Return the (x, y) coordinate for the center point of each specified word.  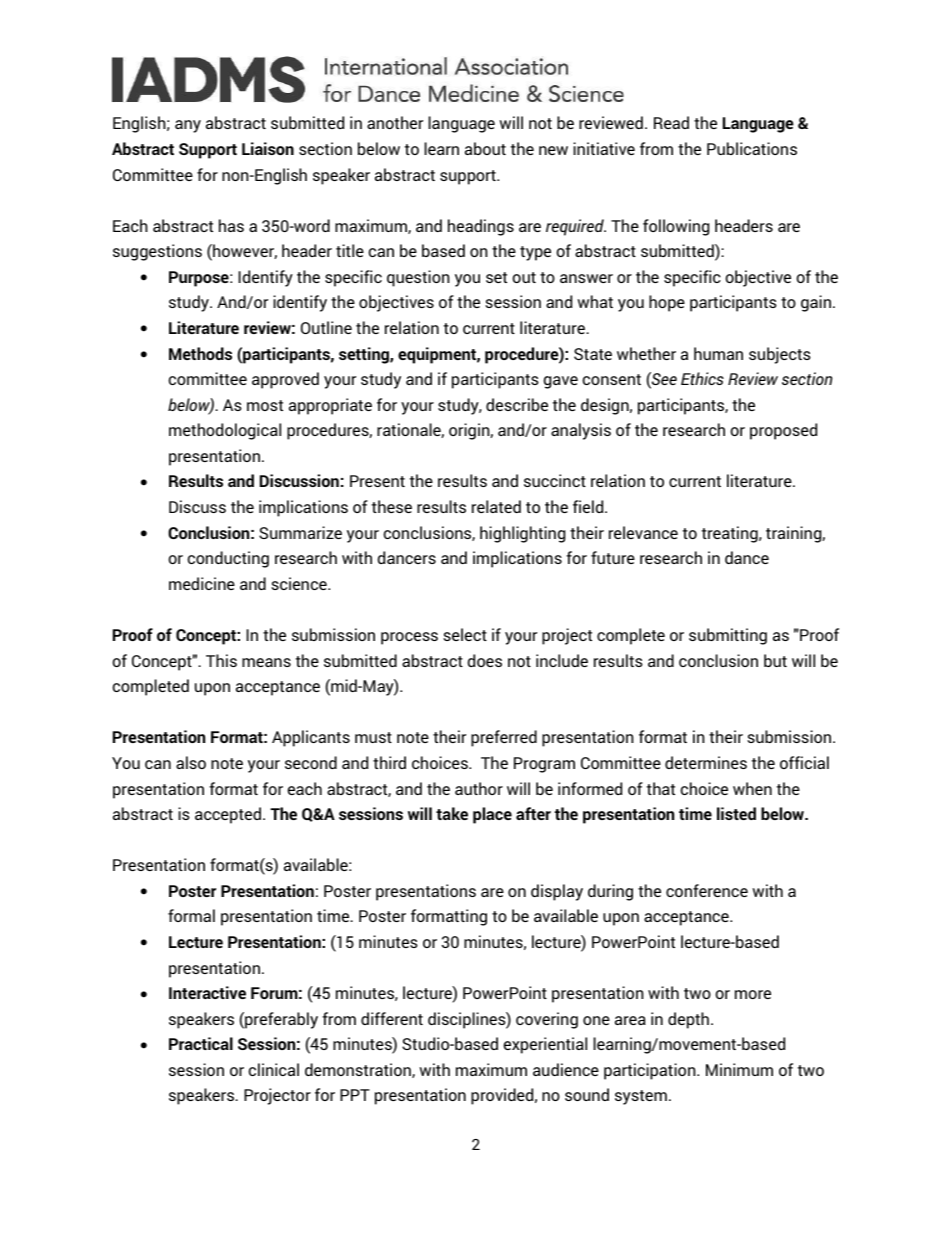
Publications (752, 148)
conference (707, 890)
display (557, 892)
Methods (200, 353)
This (221, 660)
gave (561, 382)
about (485, 148)
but (775, 660)
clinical (273, 1069)
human (718, 353)
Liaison (268, 148)
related (496, 506)
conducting (228, 559)
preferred (504, 738)
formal (191, 915)
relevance (643, 532)
